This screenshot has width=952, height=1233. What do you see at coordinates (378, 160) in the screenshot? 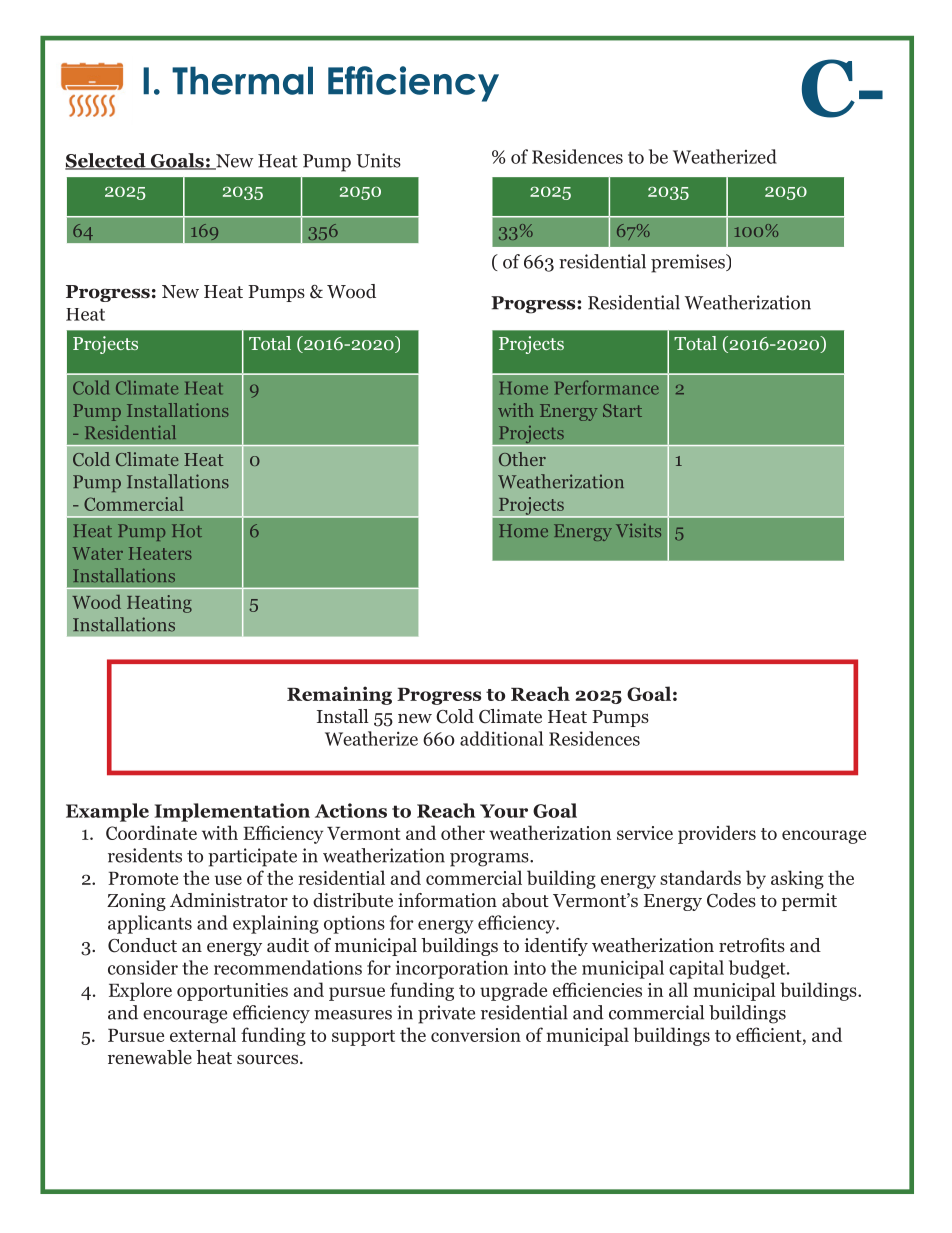
I see `Units` at bounding box center [378, 160].
